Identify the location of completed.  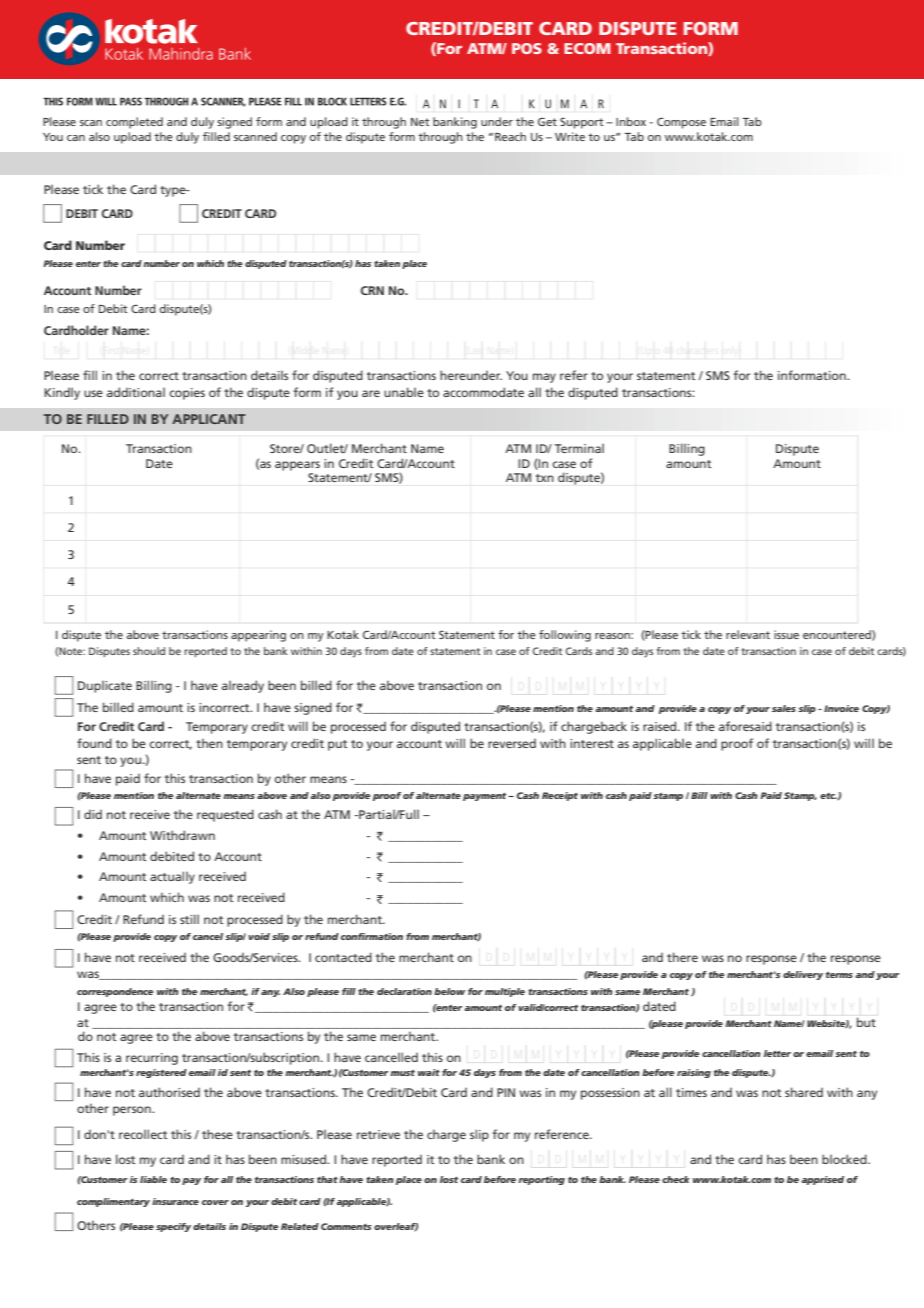
(134, 123).
